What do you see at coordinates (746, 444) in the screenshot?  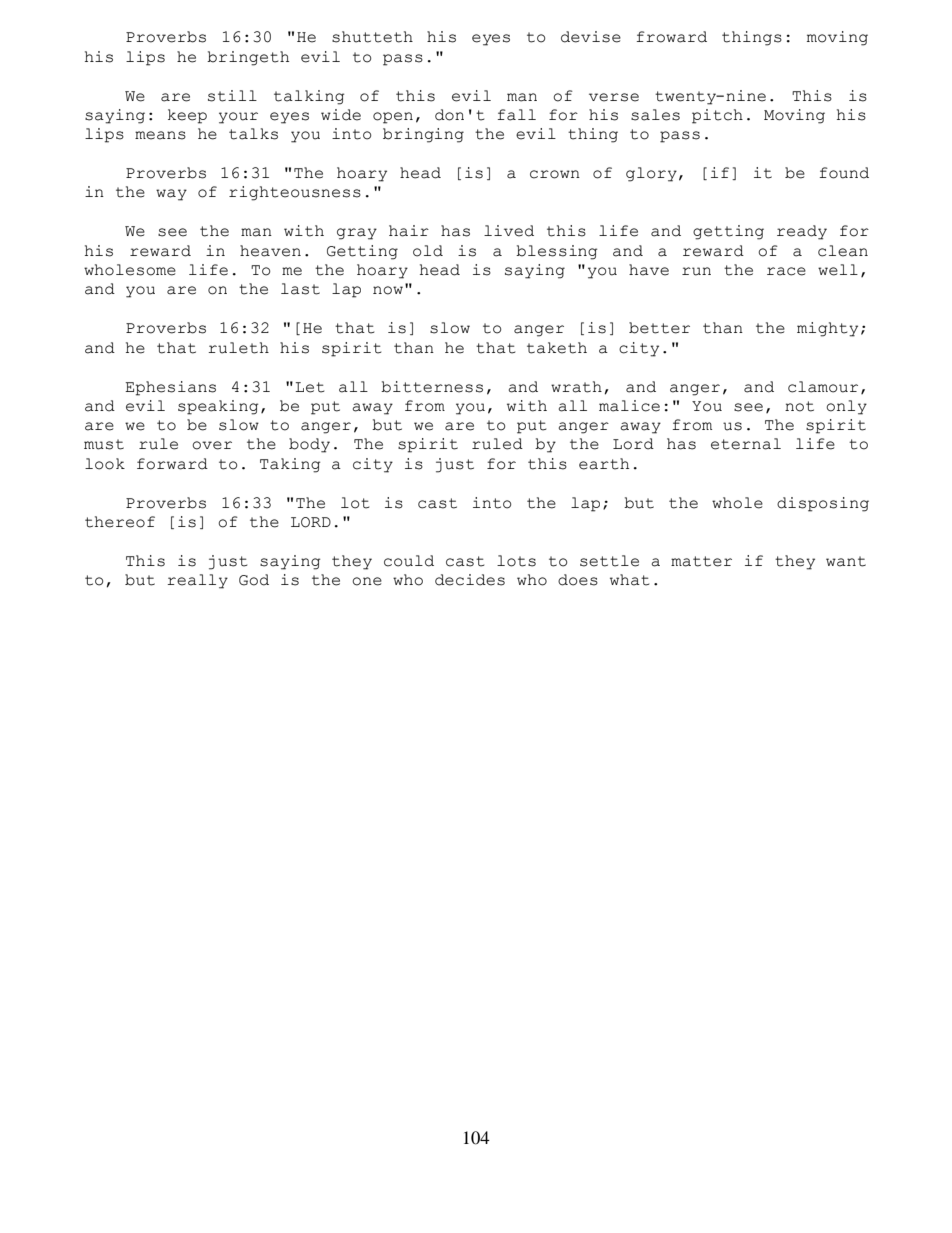 I see `eternal` at bounding box center [746, 444].
